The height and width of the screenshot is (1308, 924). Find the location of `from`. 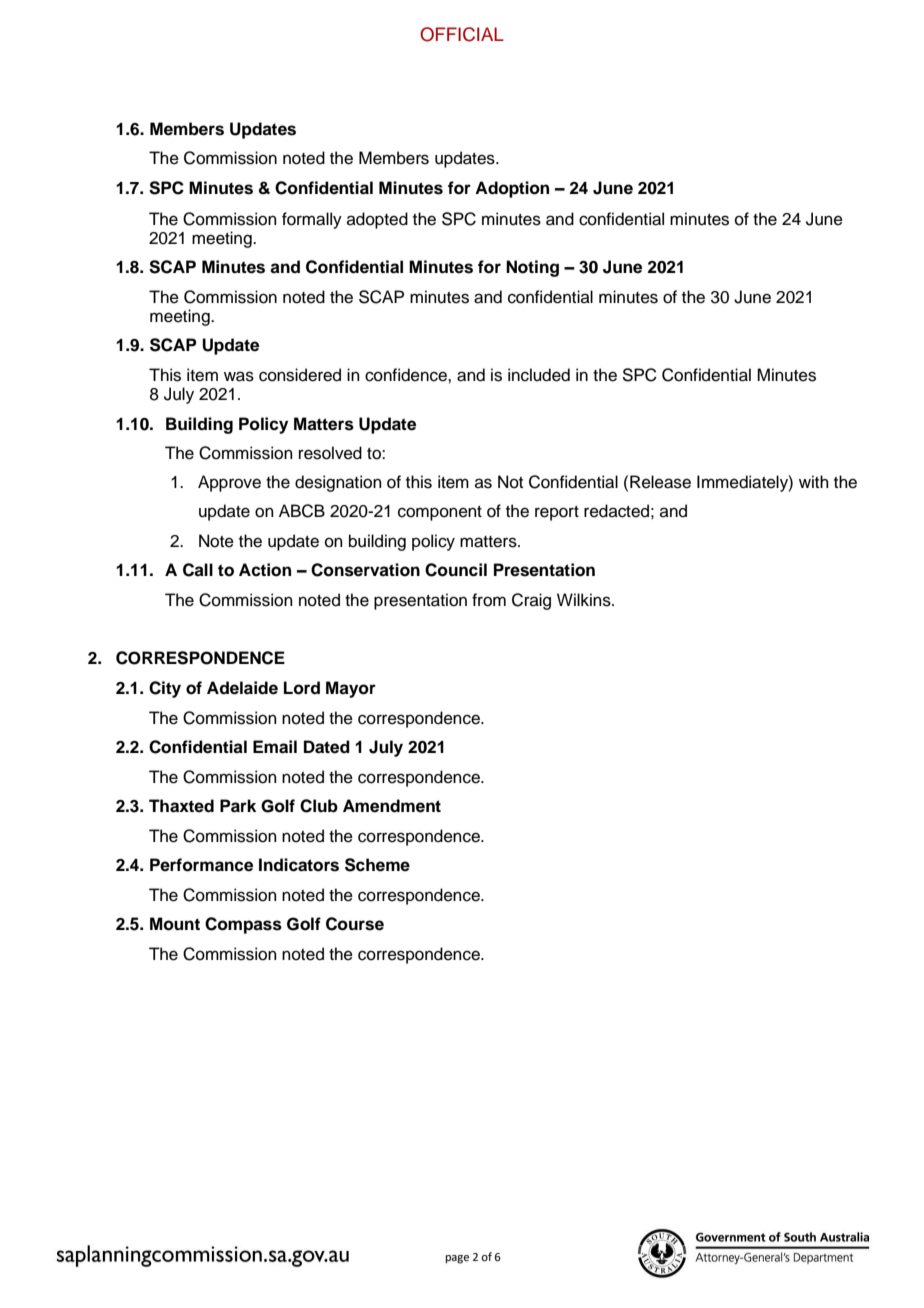

from is located at coordinates (489, 600).
